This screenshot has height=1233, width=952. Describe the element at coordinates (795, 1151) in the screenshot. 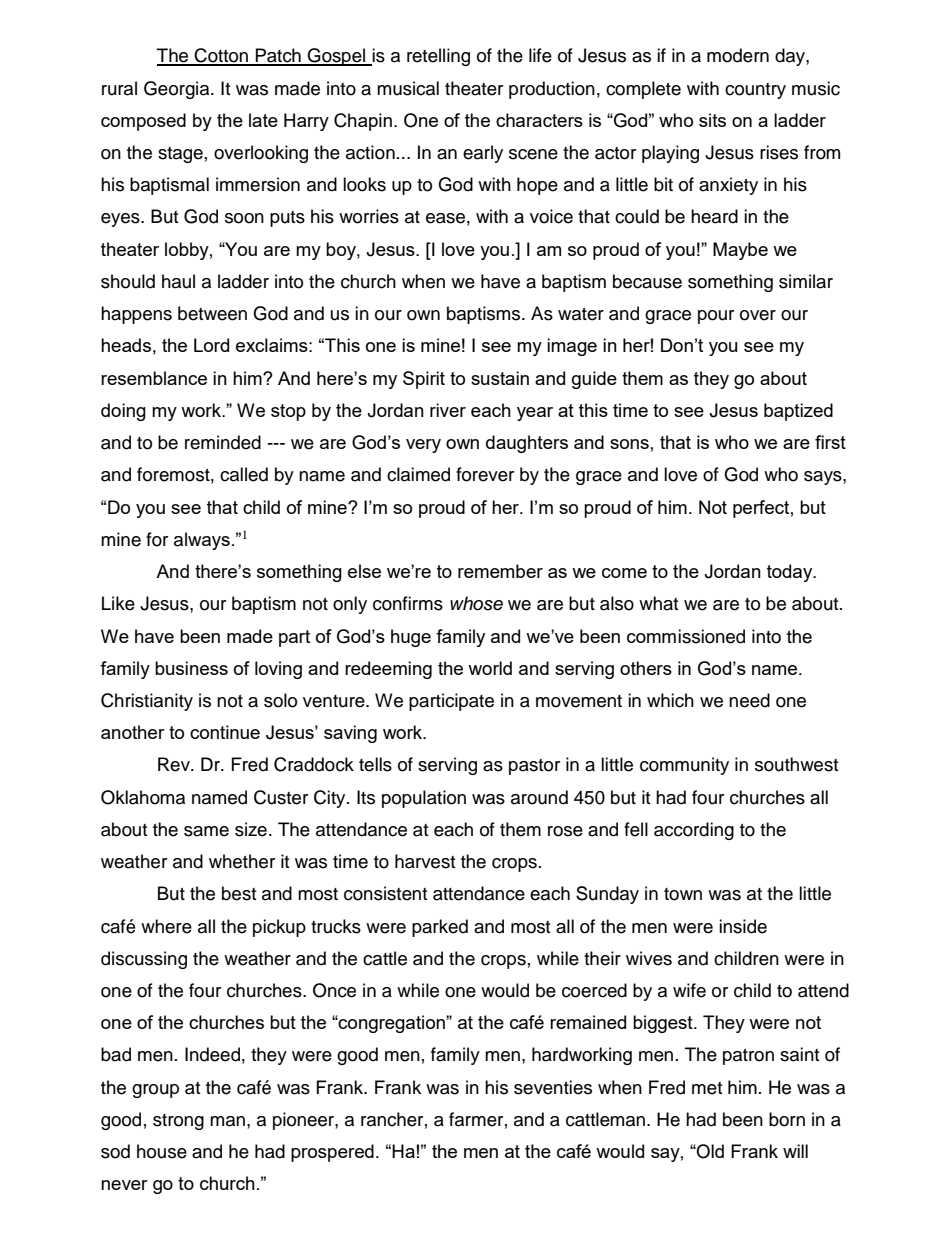

I see `will` at that location.
